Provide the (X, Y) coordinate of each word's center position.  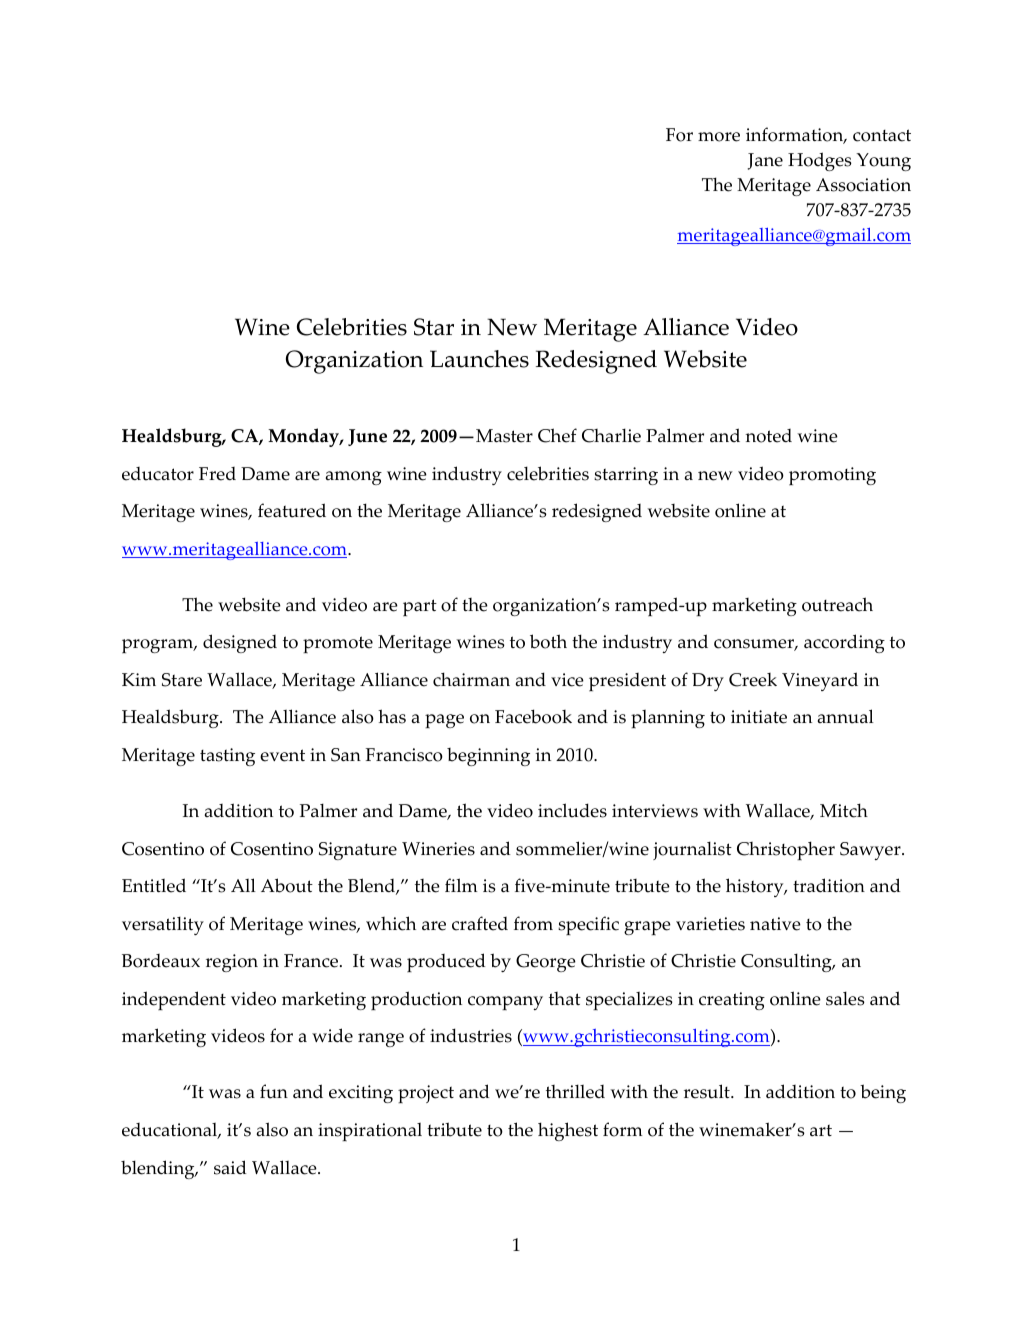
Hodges (820, 161)
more (719, 137)
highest (568, 1131)
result (708, 1091)
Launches (479, 359)
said (230, 1167)
